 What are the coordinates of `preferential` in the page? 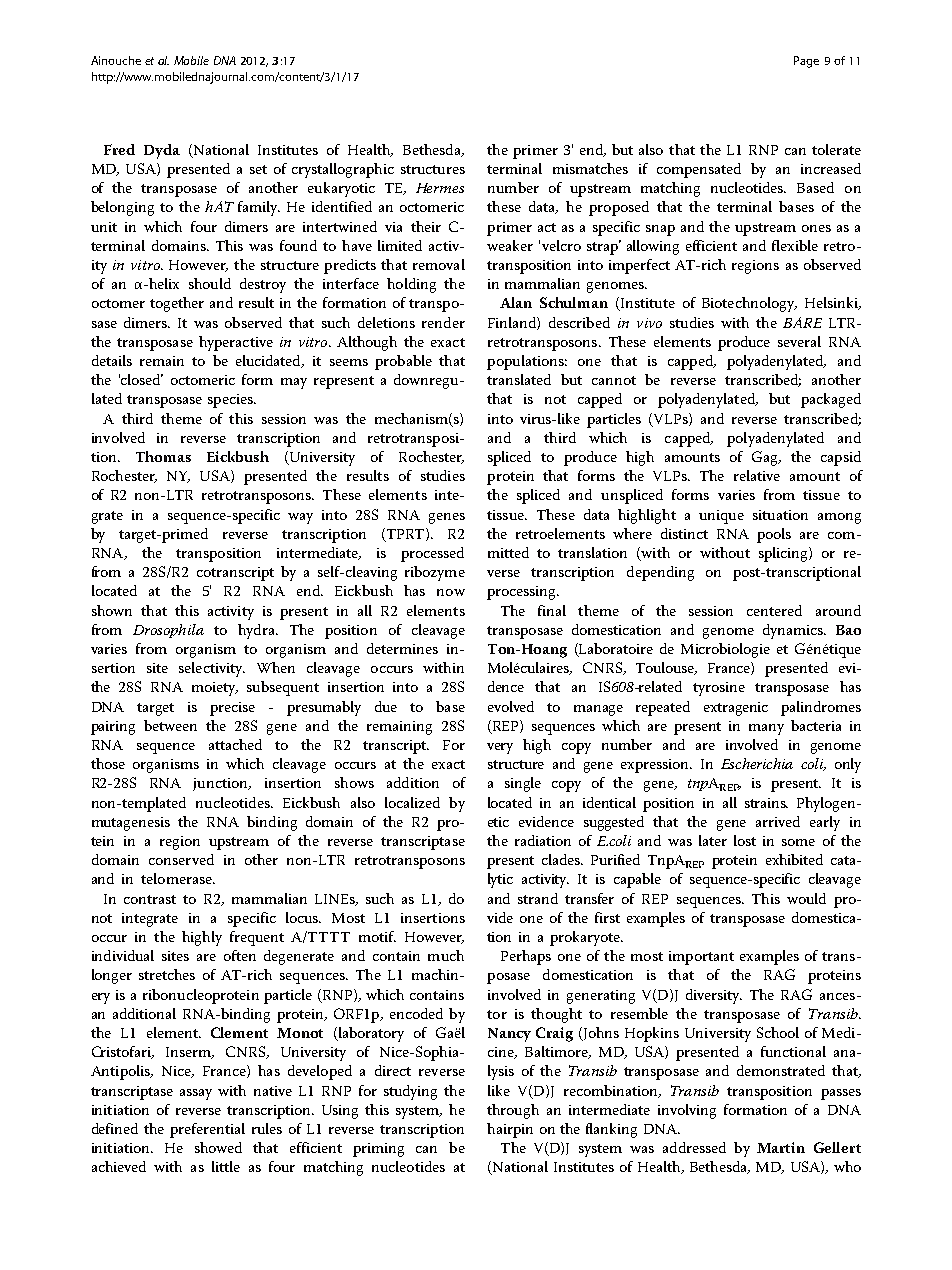 It's located at (207, 1130).
